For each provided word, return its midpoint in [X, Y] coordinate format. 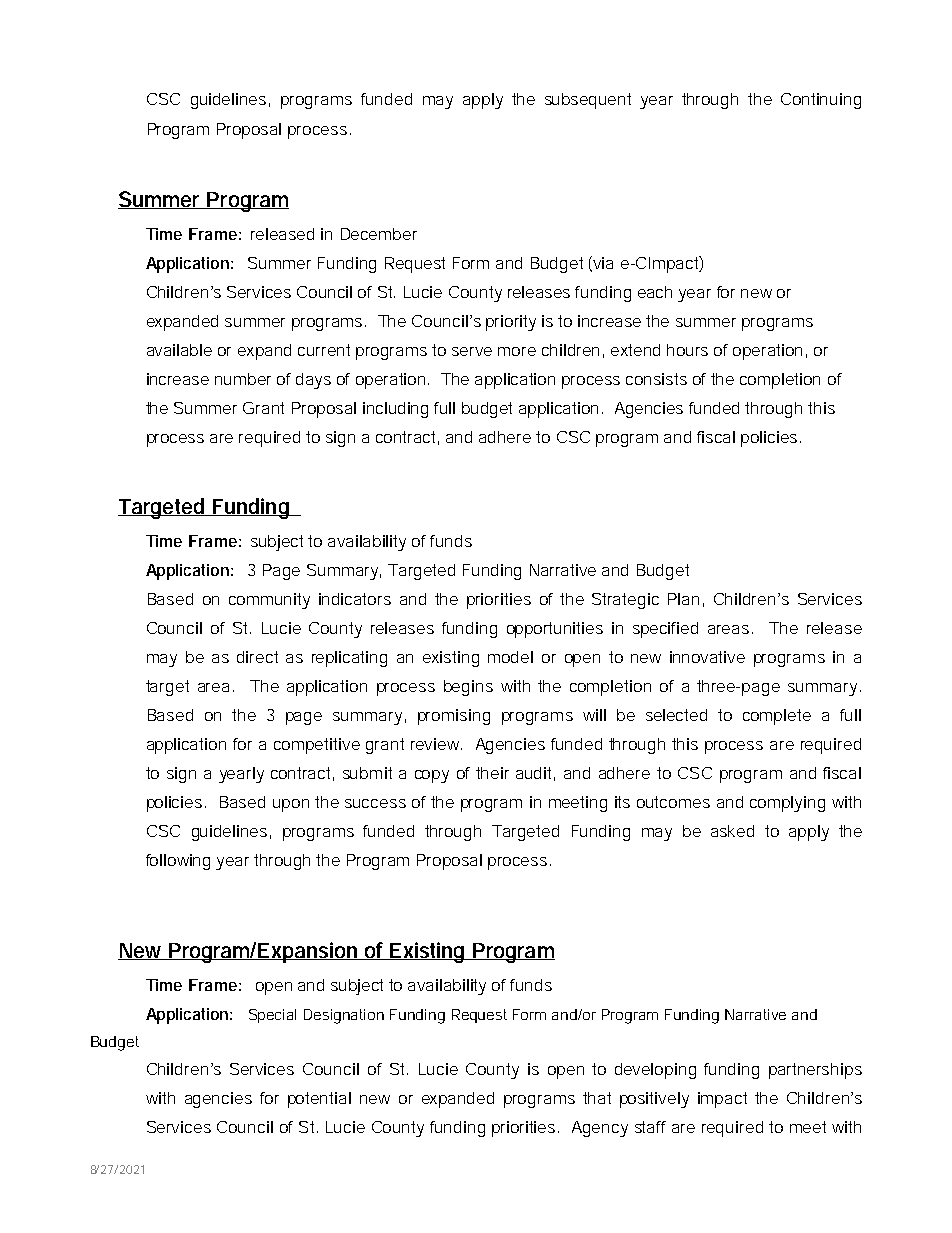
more [517, 351]
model [510, 657]
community [269, 601]
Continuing [821, 101]
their [492, 773]
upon [291, 805]
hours [687, 350]
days [313, 381]
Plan [683, 599]
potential [319, 1100]
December [379, 234]
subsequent [588, 101]
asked [732, 831]
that [597, 1098]
